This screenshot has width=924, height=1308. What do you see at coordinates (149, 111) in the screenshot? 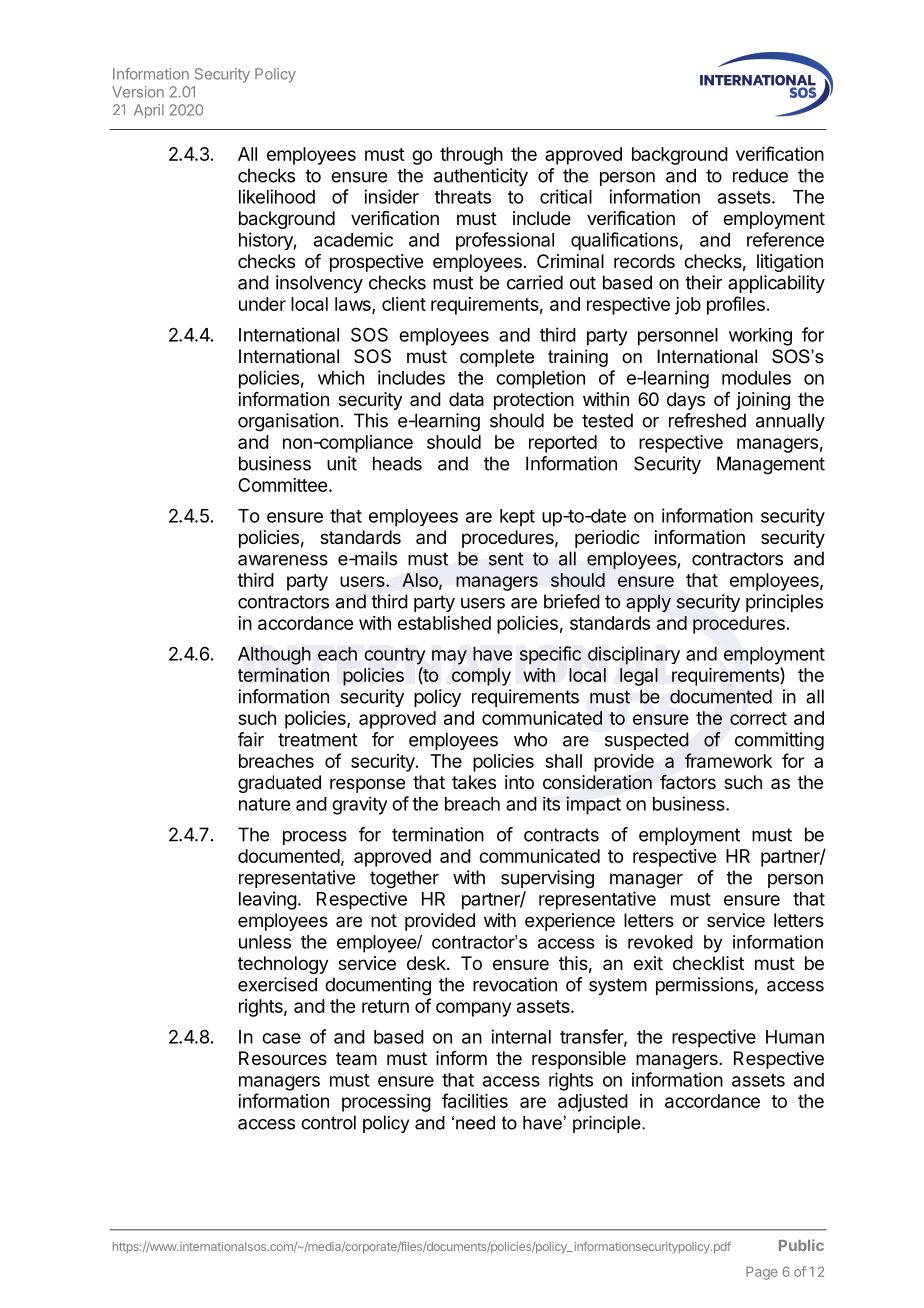
I see `April` at bounding box center [149, 111].
